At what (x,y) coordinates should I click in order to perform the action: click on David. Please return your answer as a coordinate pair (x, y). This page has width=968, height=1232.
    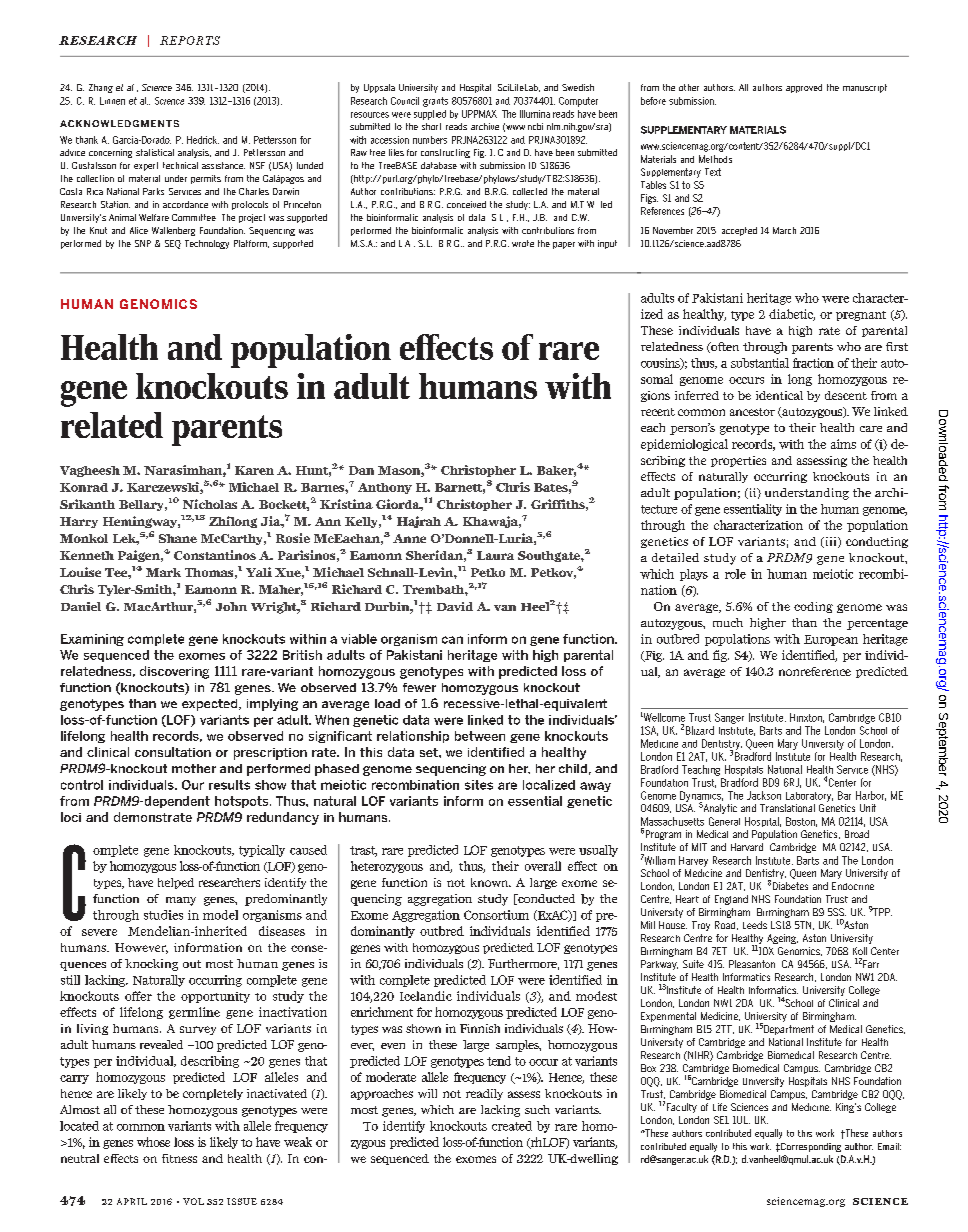
    Looking at the image, I should click on (455, 606).
